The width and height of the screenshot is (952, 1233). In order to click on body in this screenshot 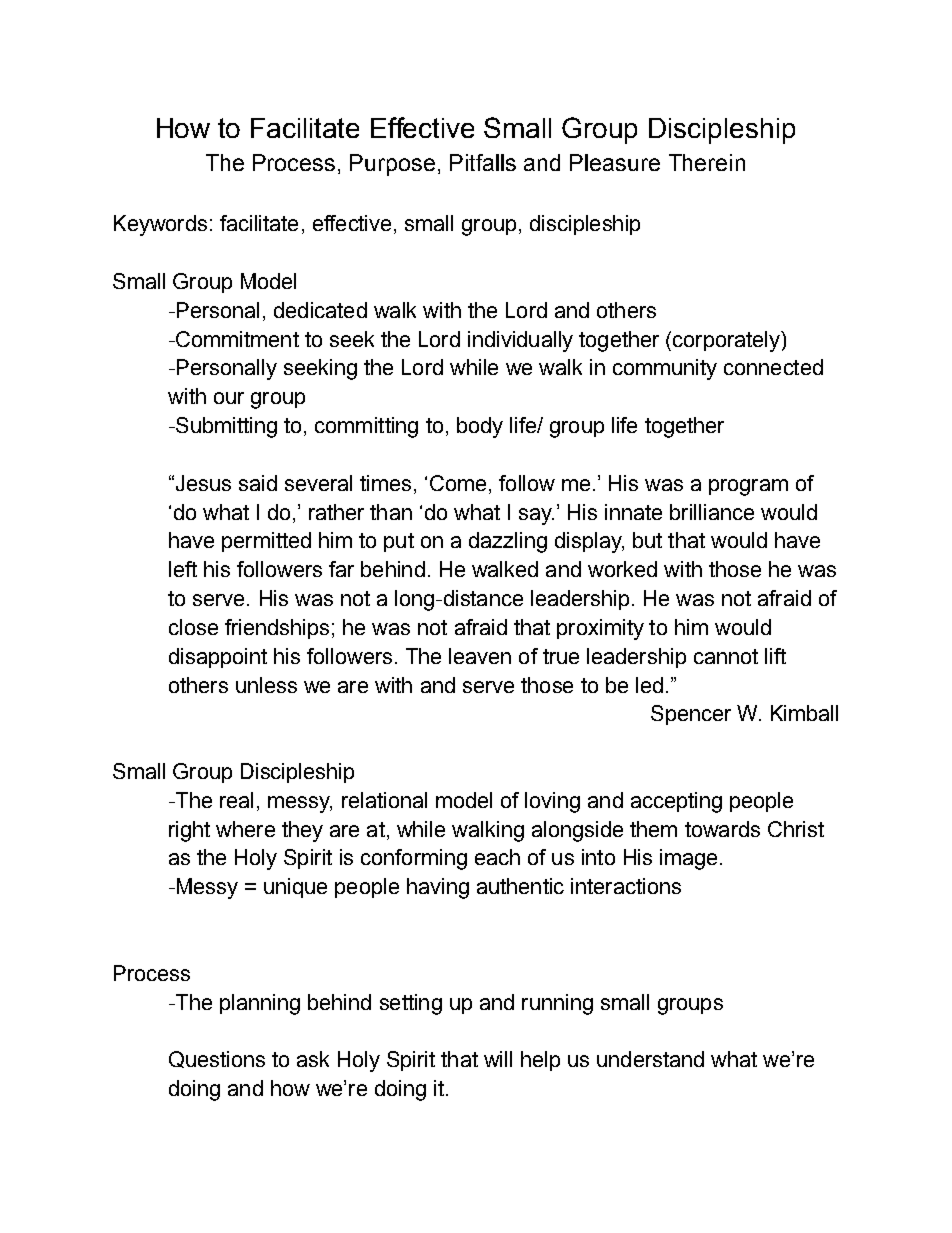, I will do `click(480, 427)`.
